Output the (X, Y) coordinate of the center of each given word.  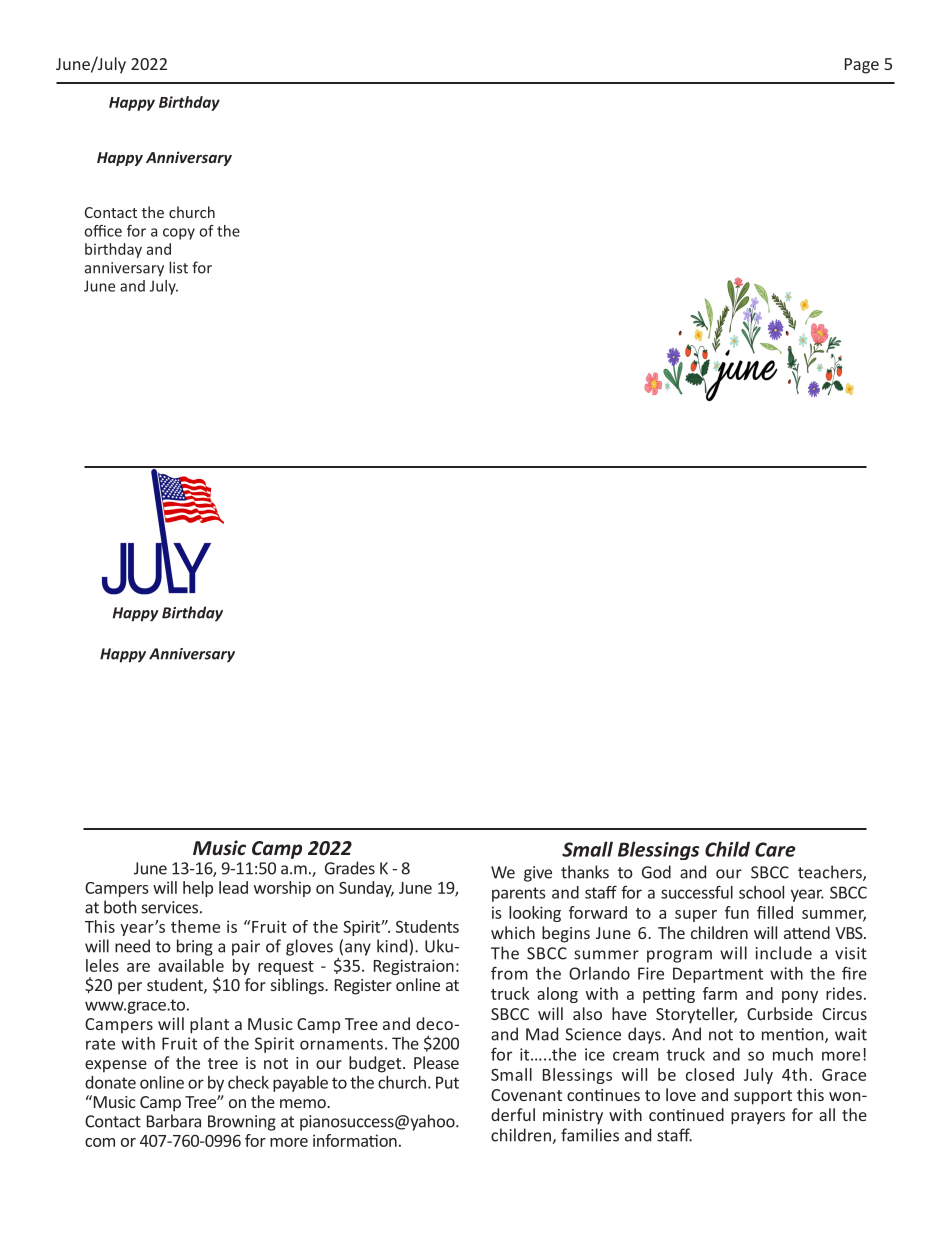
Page (862, 66)
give (538, 874)
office (103, 231)
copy (179, 234)
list (178, 267)
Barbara (174, 1121)
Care (775, 849)
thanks (585, 872)
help (198, 889)
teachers (831, 873)
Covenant (526, 1095)
